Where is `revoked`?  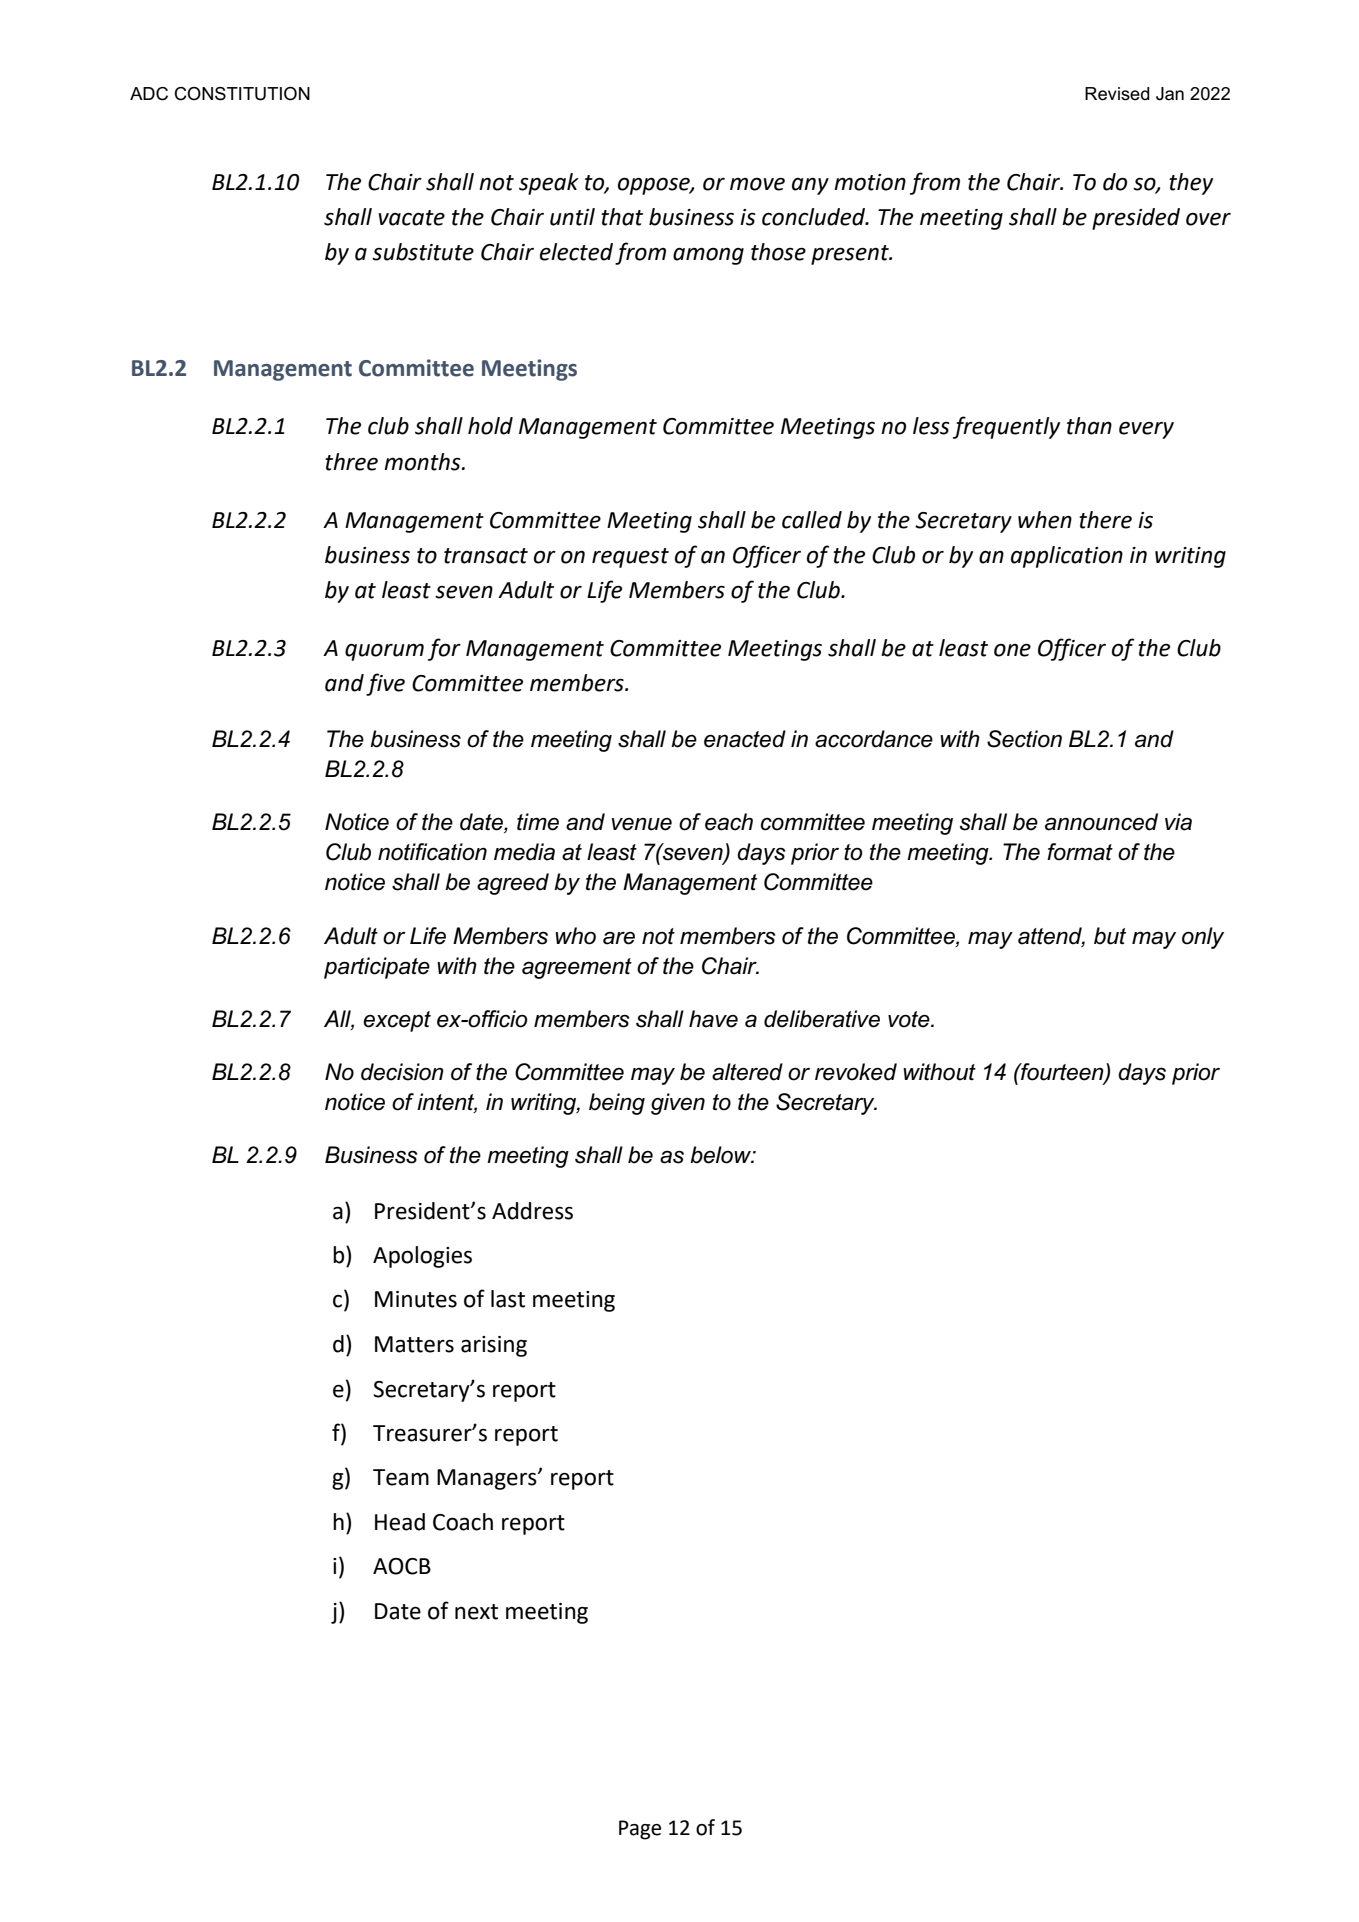 revoked is located at coordinates (856, 1072).
